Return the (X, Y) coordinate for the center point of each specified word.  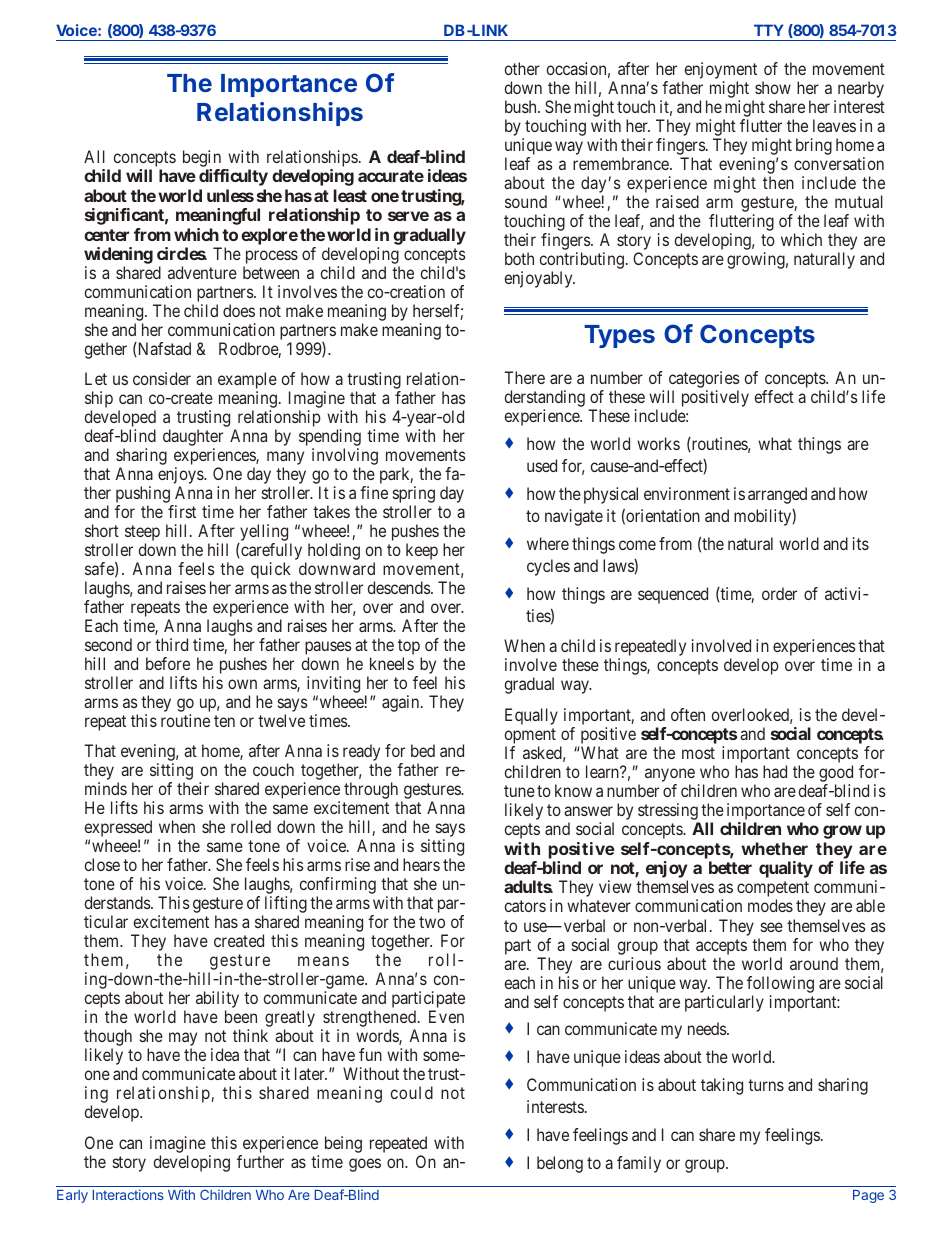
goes (365, 1165)
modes (770, 905)
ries (727, 377)
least (350, 195)
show (773, 87)
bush (522, 106)
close (102, 864)
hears (421, 864)
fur (247, 1161)
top (410, 648)
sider (174, 378)
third (171, 644)
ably (559, 279)
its (861, 543)
